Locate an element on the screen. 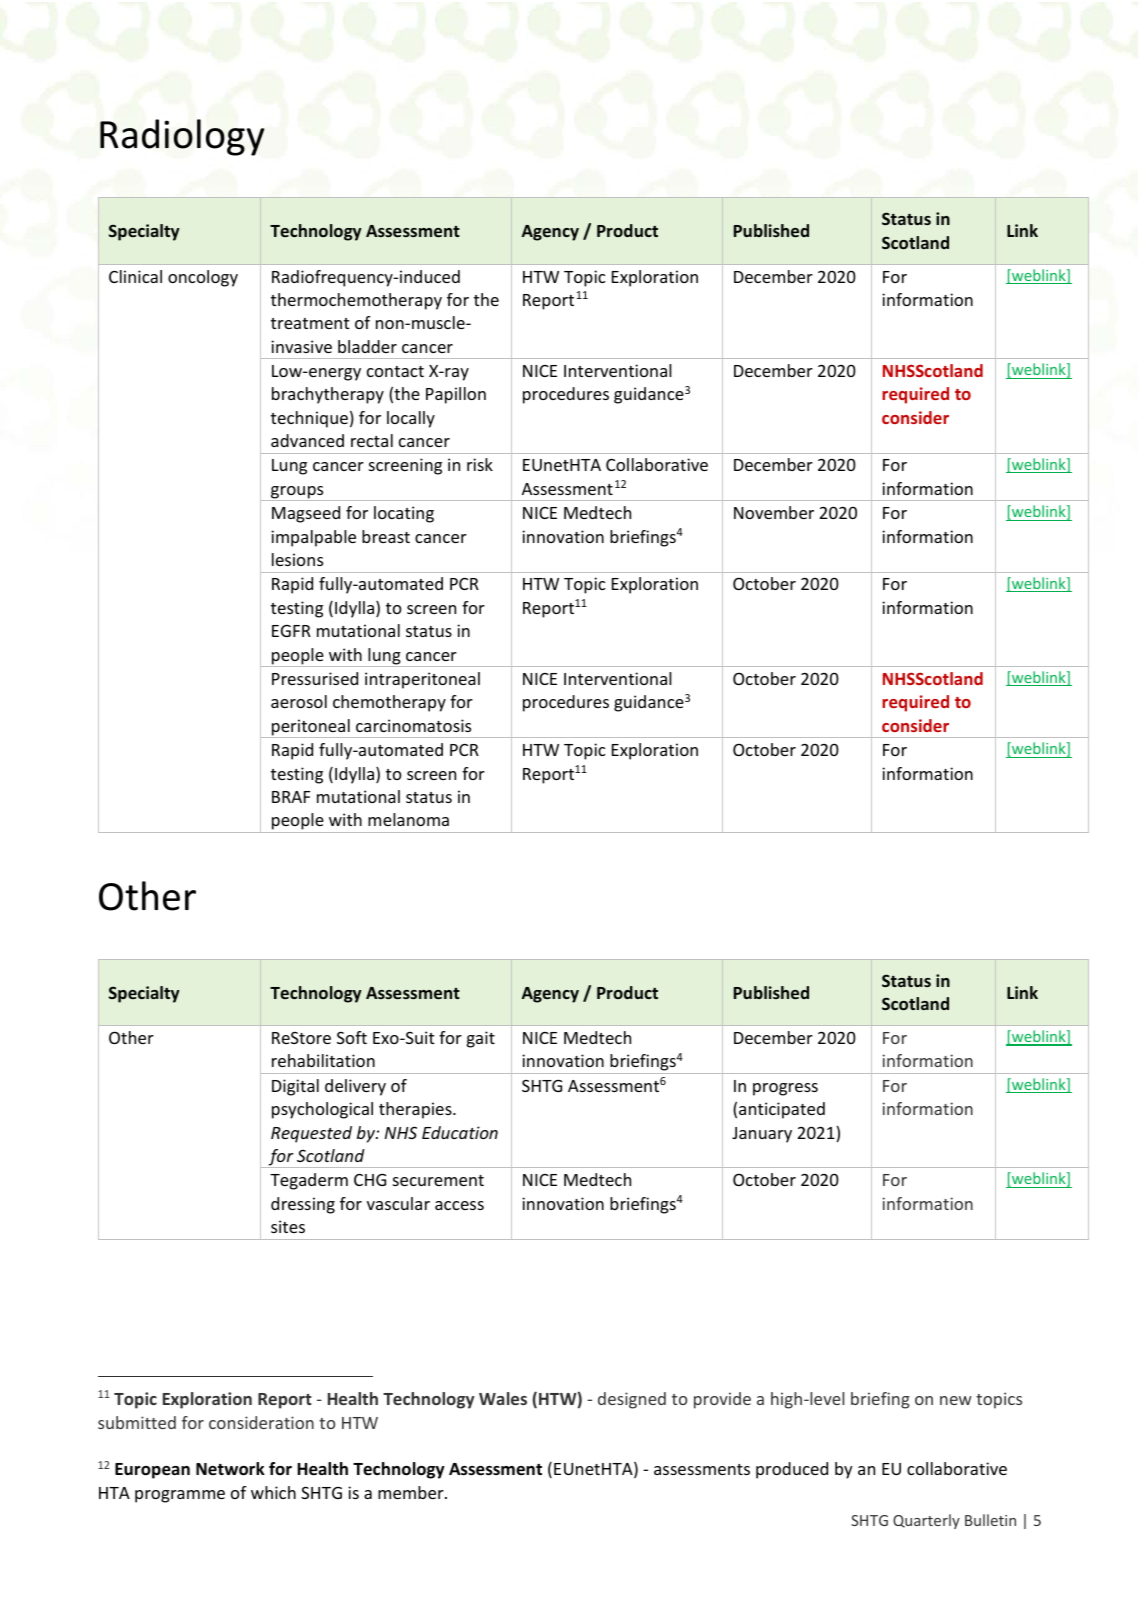  access is located at coordinates (459, 1205).
